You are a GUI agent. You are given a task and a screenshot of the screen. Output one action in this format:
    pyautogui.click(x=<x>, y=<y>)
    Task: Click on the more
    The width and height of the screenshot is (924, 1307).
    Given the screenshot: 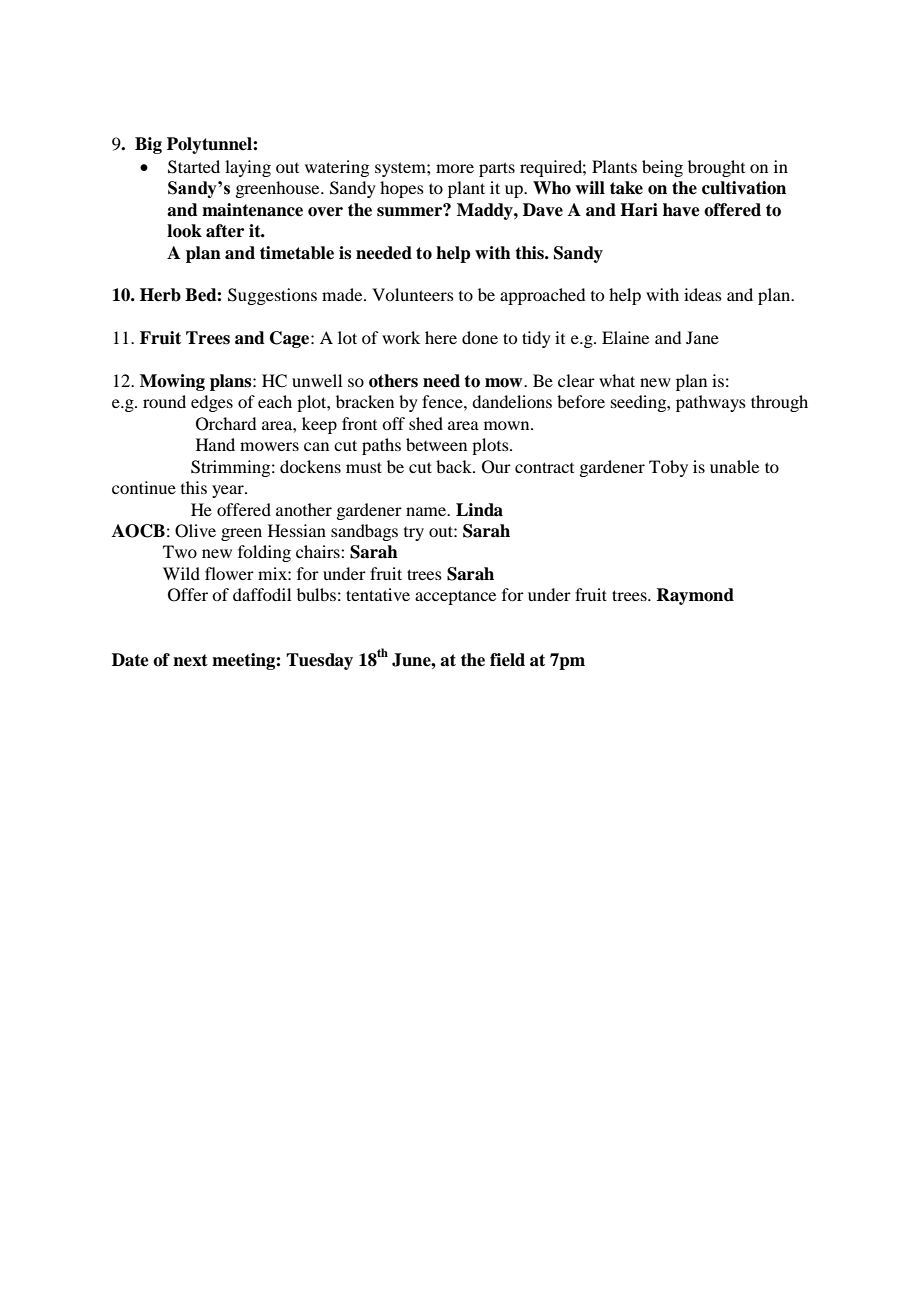 What is the action you would take?
    pyautogui.click(x=455, y=168)
